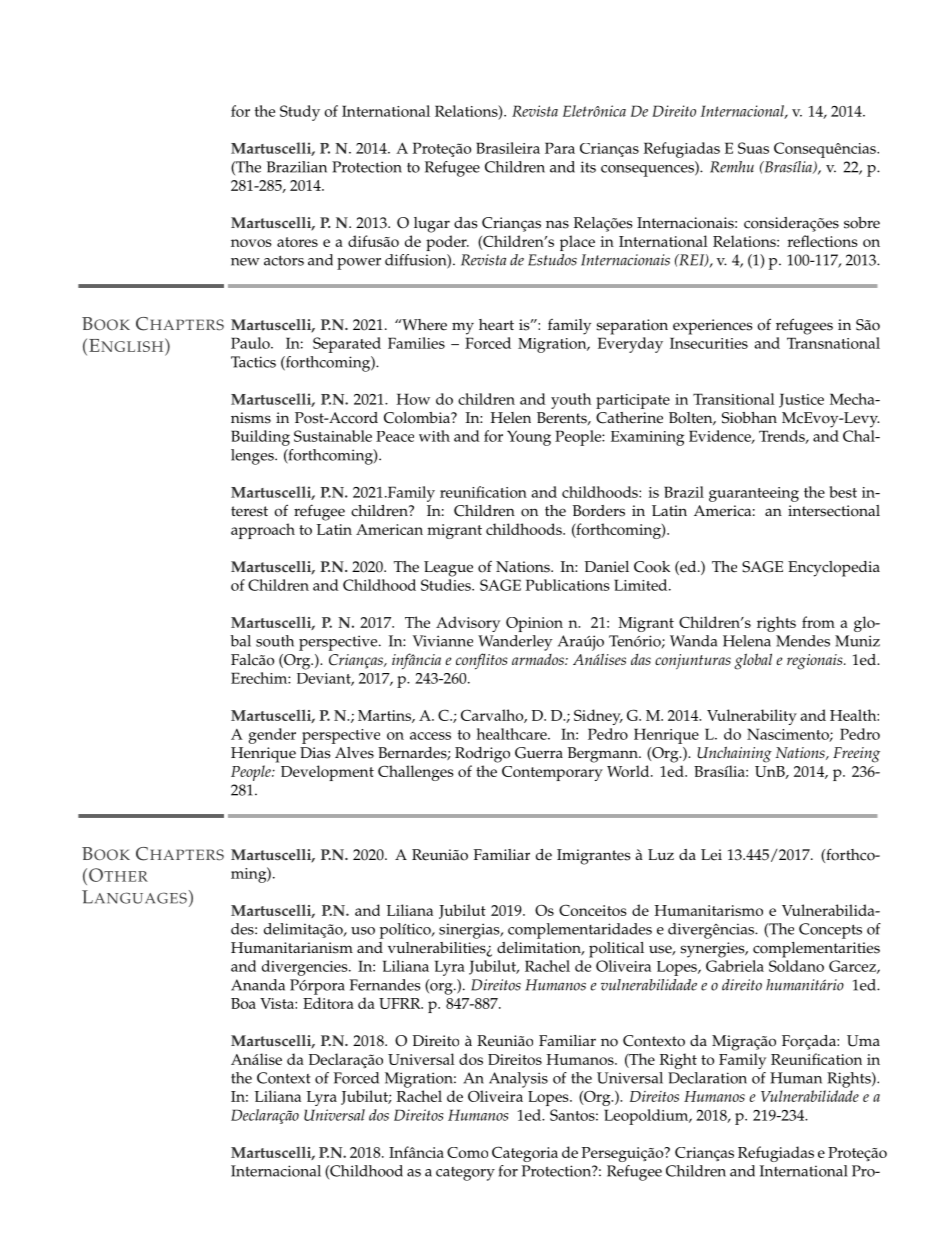  Describe the element at coordinates (571, 401) in the screenshot. I see `youth` at that location.
